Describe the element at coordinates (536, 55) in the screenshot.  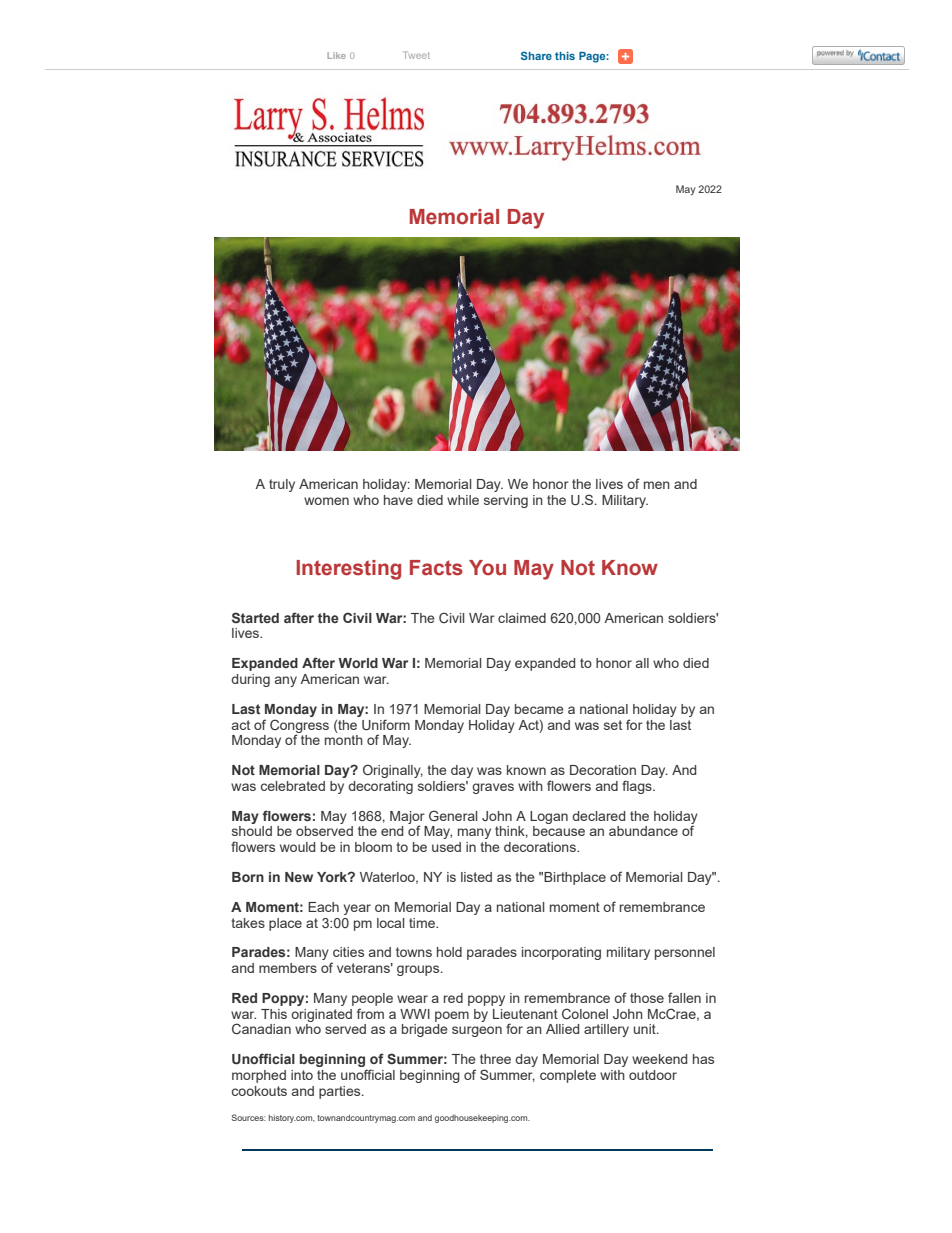
I see `Share` at that location.
